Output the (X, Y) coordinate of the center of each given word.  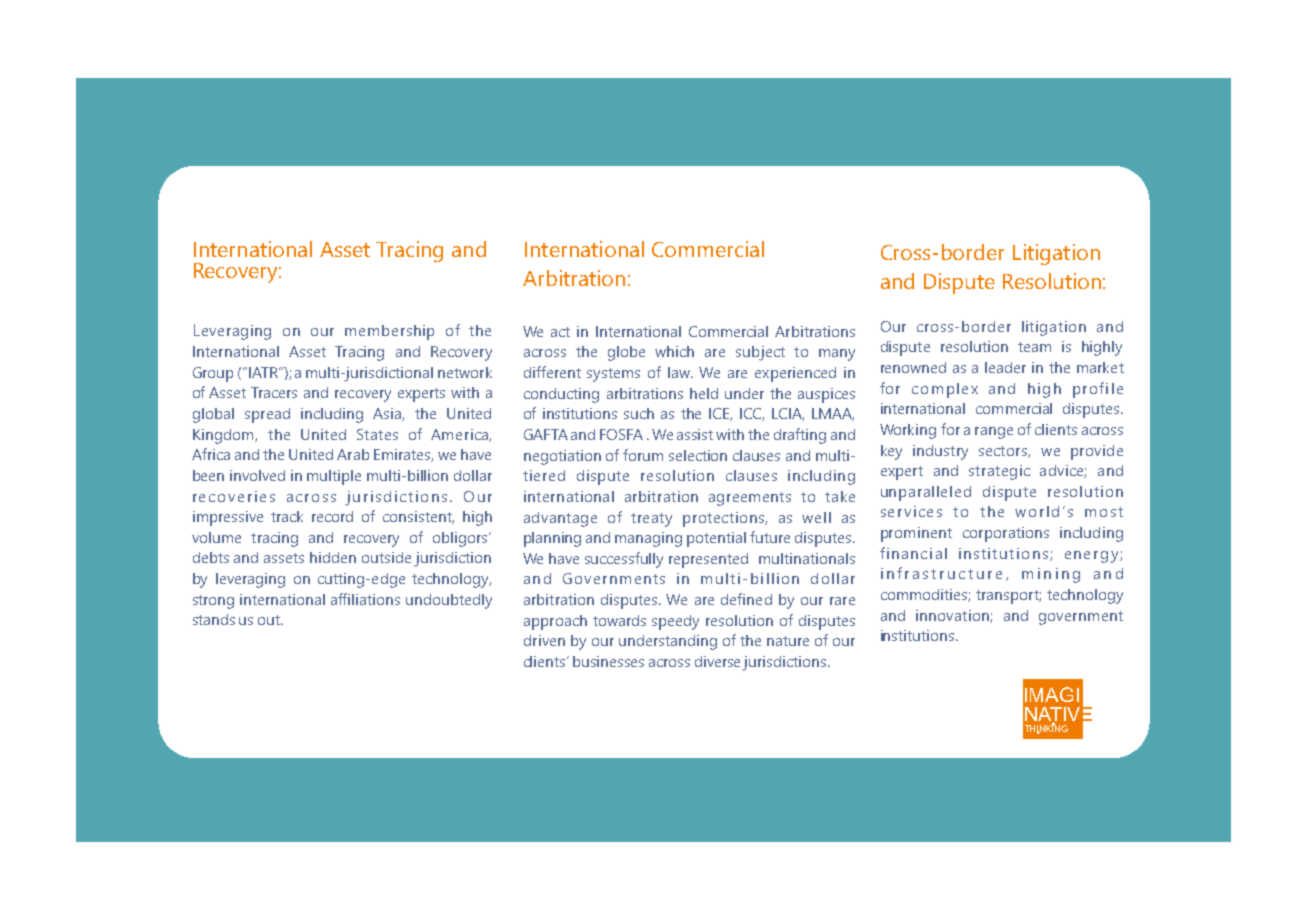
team (1034, 347)
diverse (719, 663)
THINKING (1046, 728)
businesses (608, 661)
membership (389, 332)
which (674, 351)
